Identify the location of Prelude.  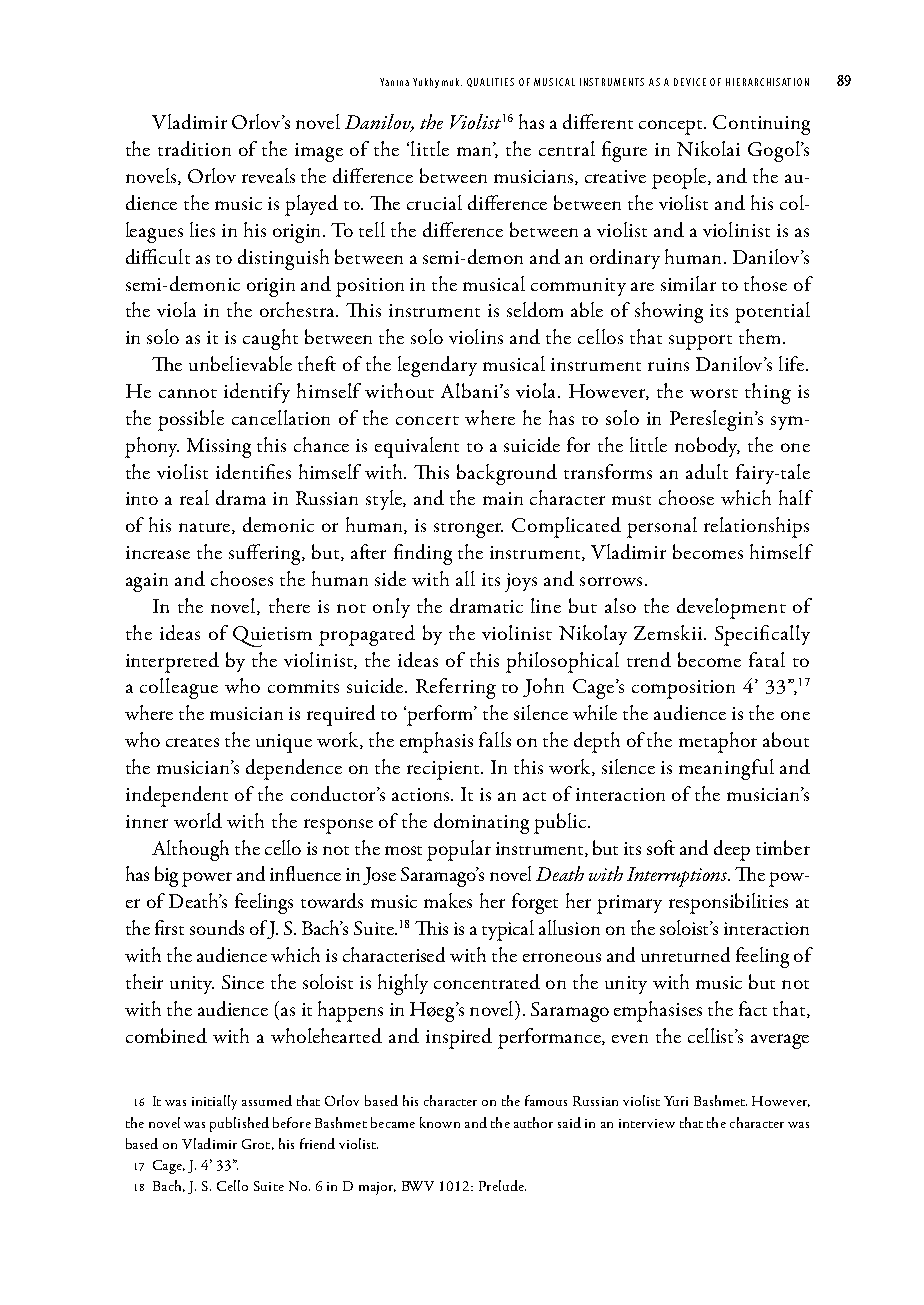
(502, 1185).
